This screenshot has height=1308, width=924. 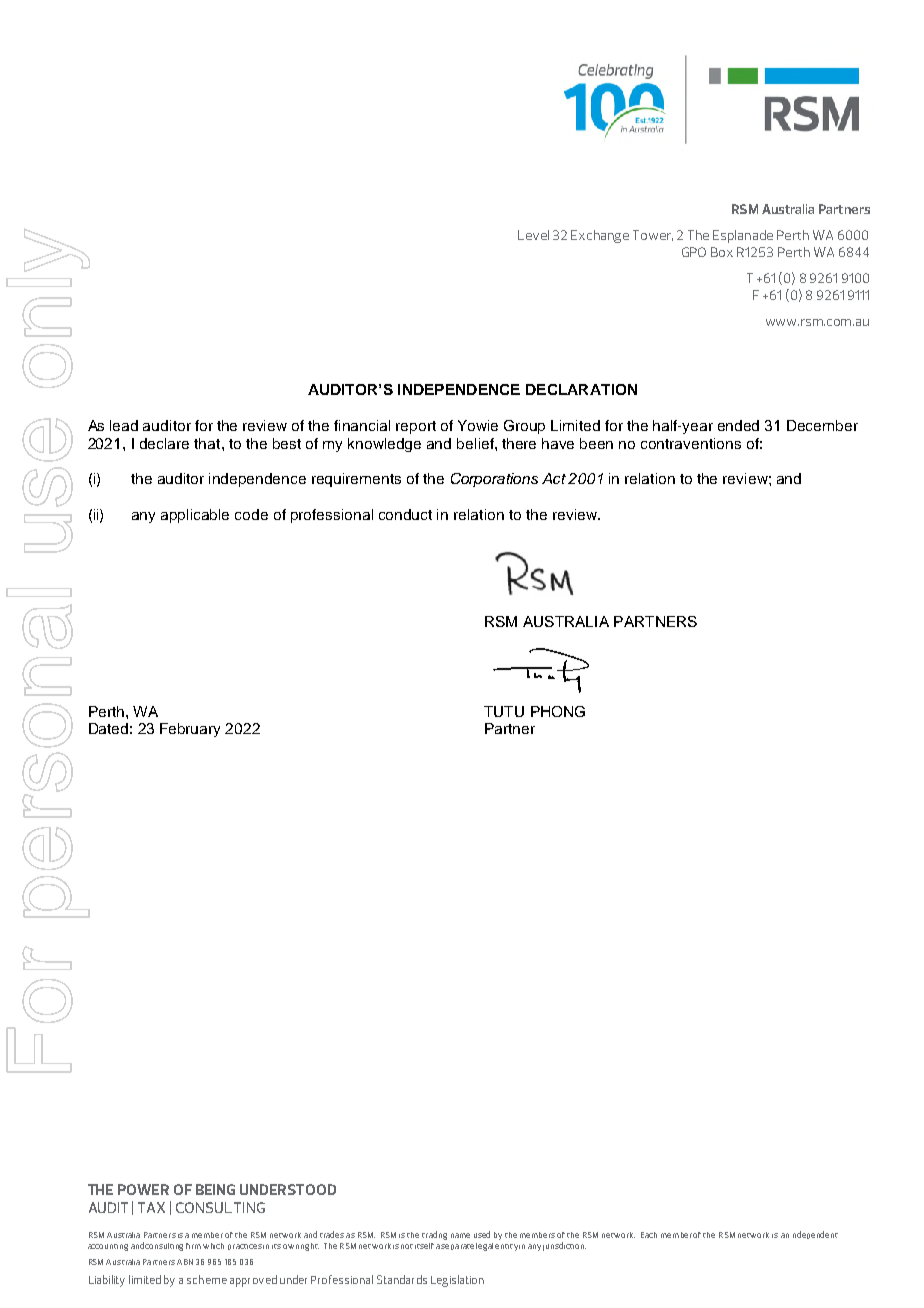 What do you see at coordinates (124, 425) in the screenshot?
I see `lead` at bounding box center [124, 425].
